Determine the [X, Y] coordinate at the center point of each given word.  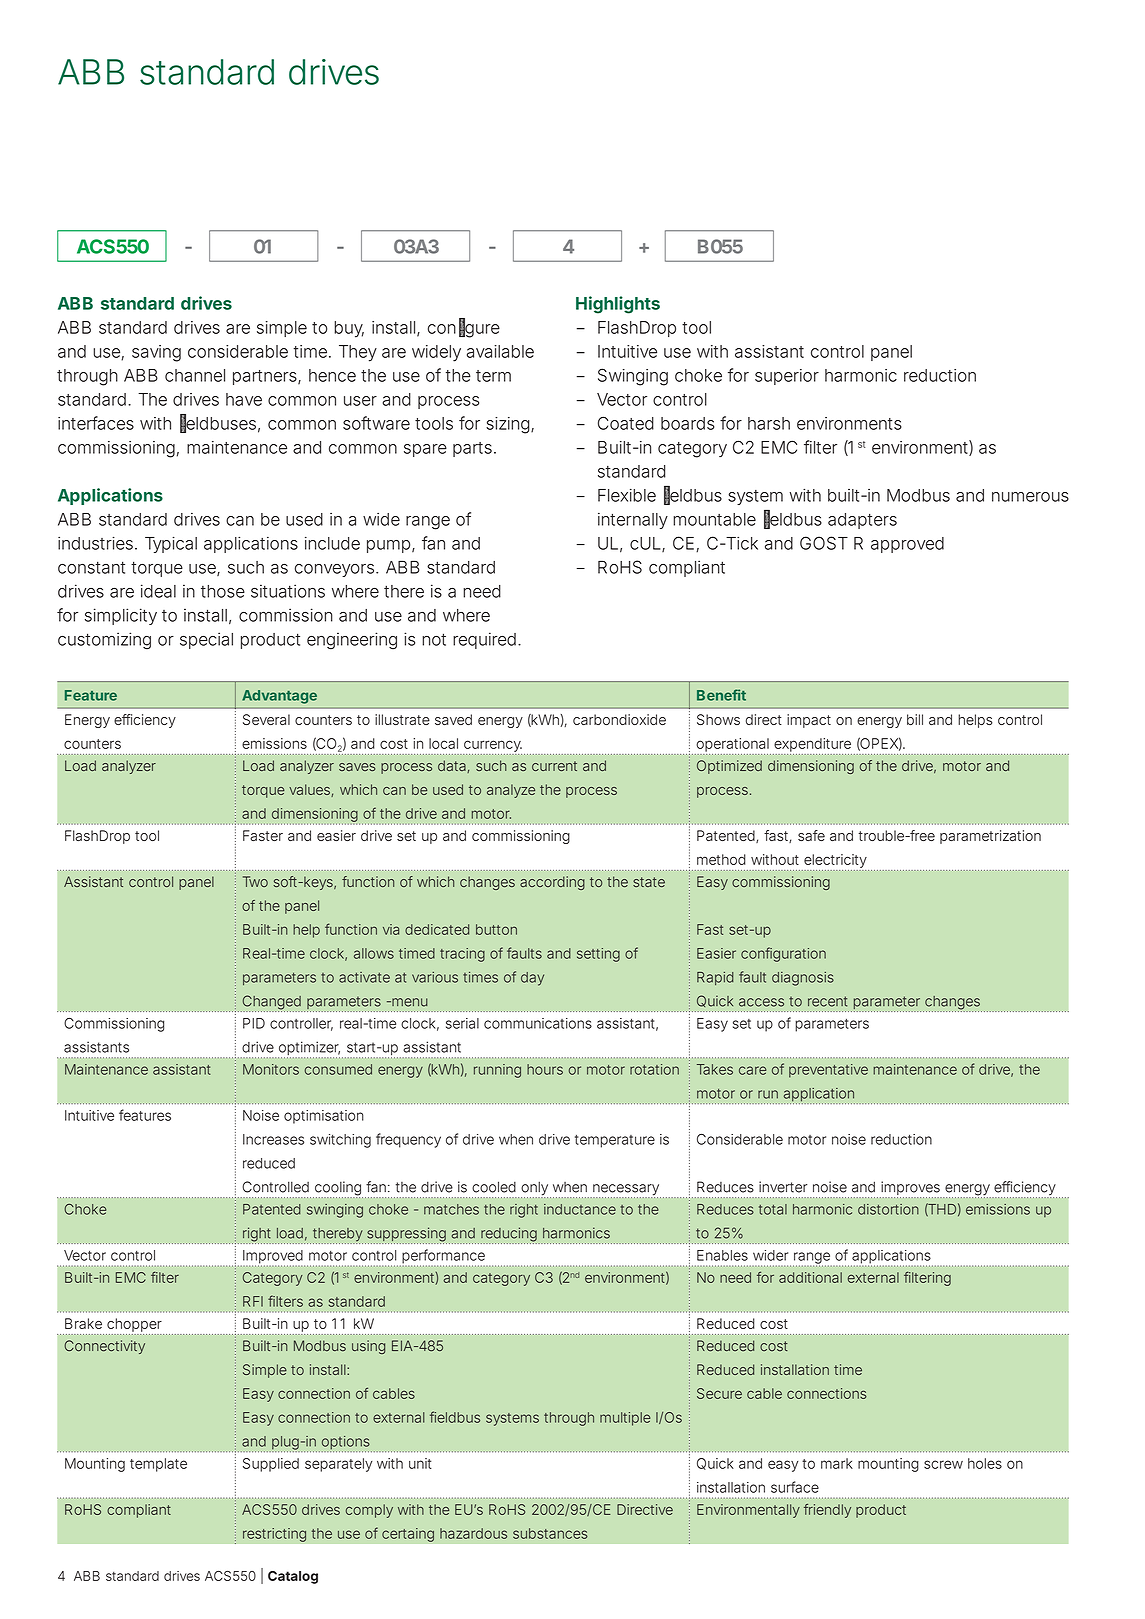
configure [464, 328]
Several [266, 719]
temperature [615, 1141]
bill [915, 719]
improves [910, 1189]
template [158, 1465]
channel [195, 375]
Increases [273, 1139]
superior [787, 377]
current [554, 766]
